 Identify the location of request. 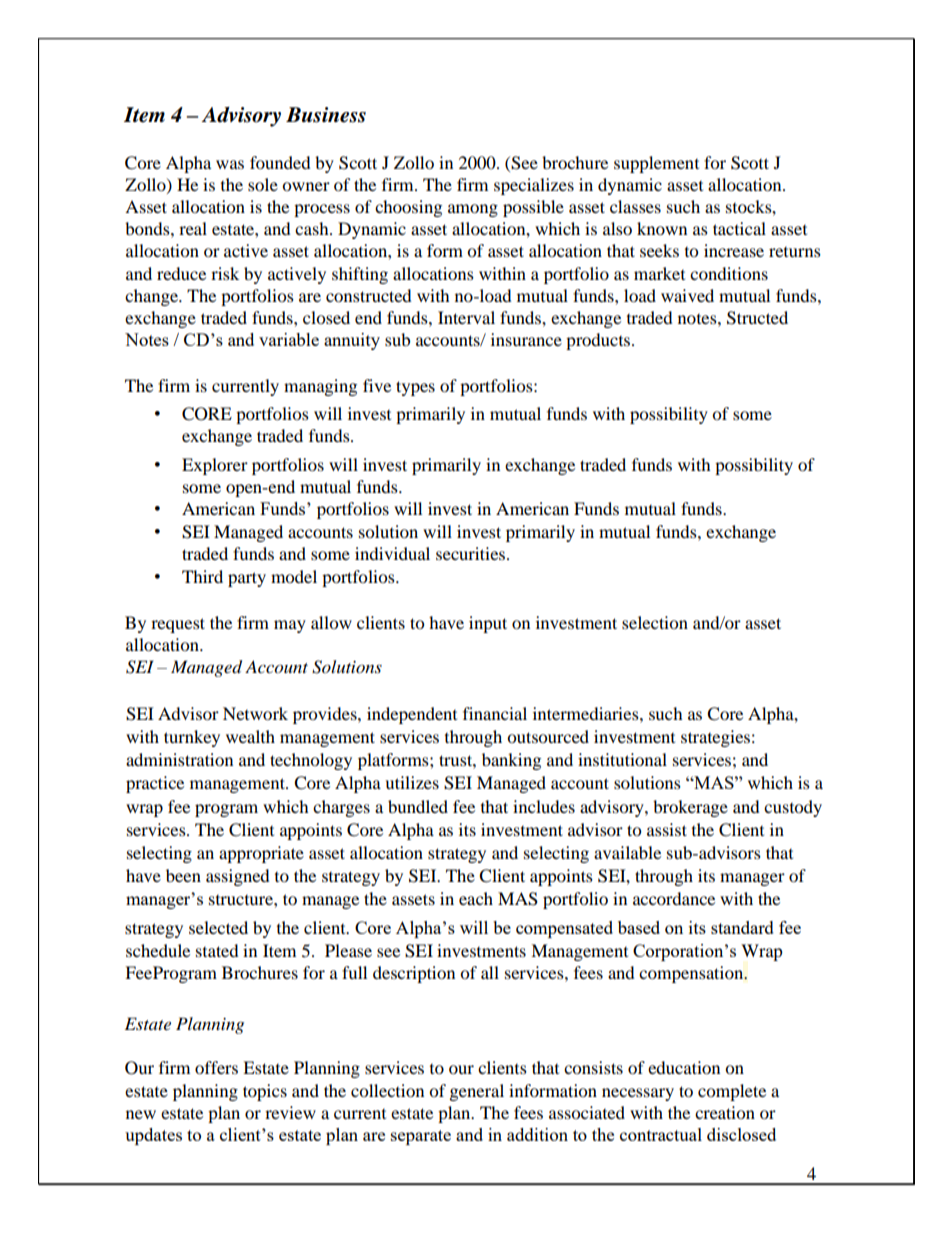
(178, 625).
